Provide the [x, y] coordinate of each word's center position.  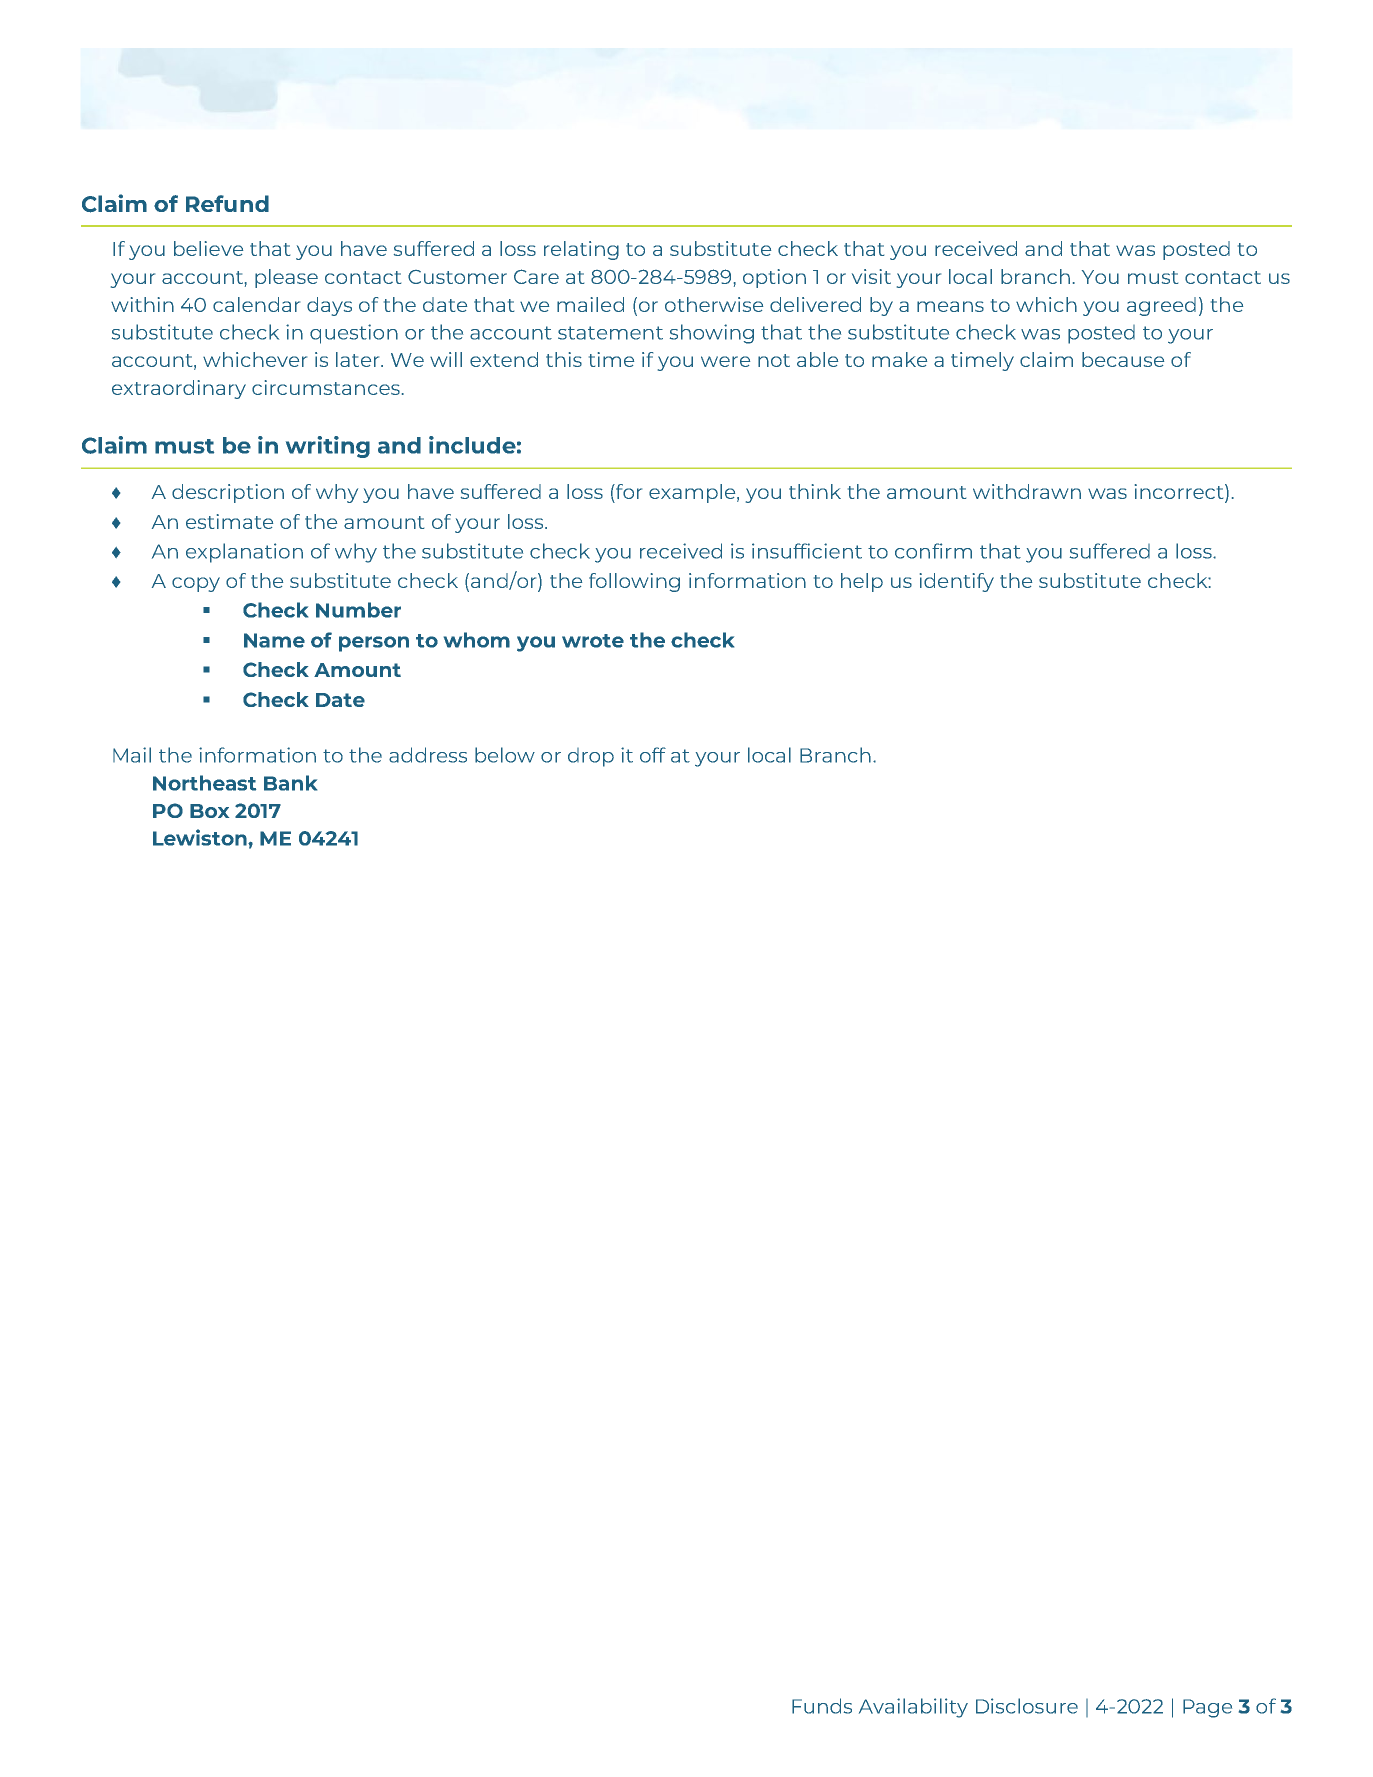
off [653, 755]
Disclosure [1027, 1706]
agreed [1161, 306]
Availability [913, 1708]
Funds [822, 1706]
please [286, 278]
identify [957, 582]
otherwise [714, 304]
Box [209, 811]
